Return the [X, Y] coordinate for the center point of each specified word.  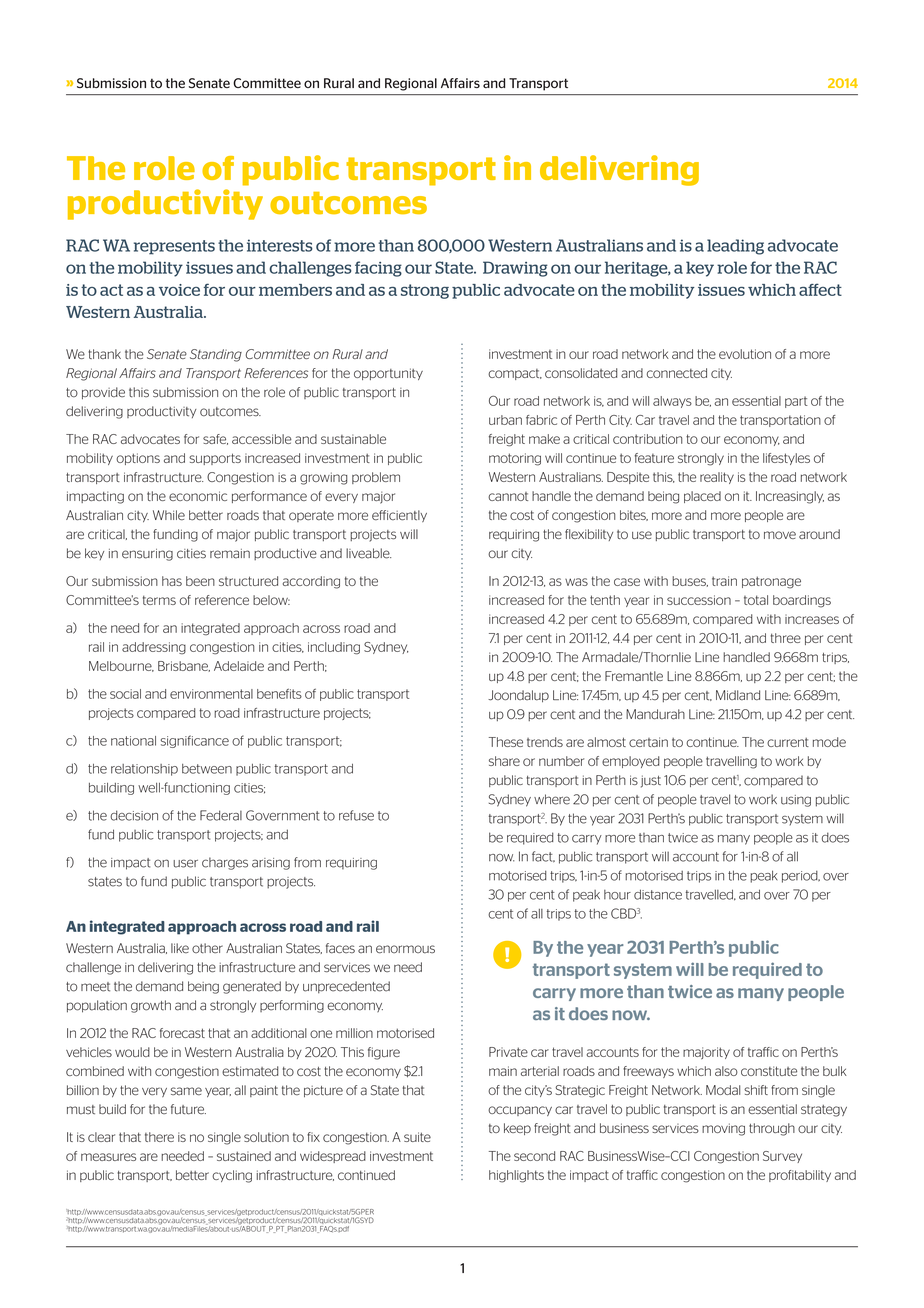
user [185, 863]
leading [735, 247]
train [724, 581]
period [801, 877]
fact [543, 856]
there [159, 1137]
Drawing [515, 269]
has [172, 581]
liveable [368, 553]
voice [179, 290]
